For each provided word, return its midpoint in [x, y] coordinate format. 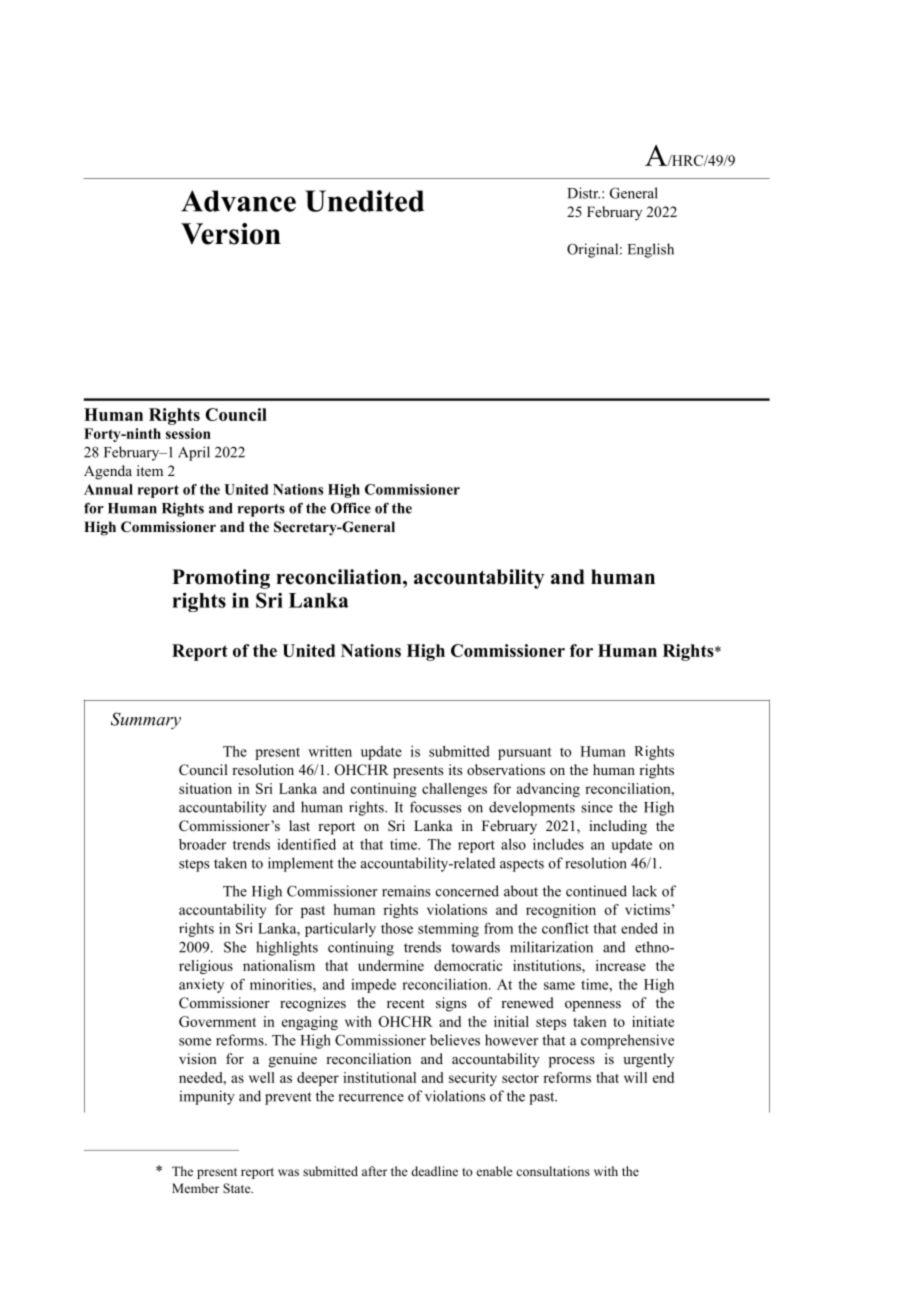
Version [231, 234]
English [651, 250]
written [330, 751]
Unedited [364, 201]
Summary [146, 720]
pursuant [525, 753]
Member [195, 1188]
